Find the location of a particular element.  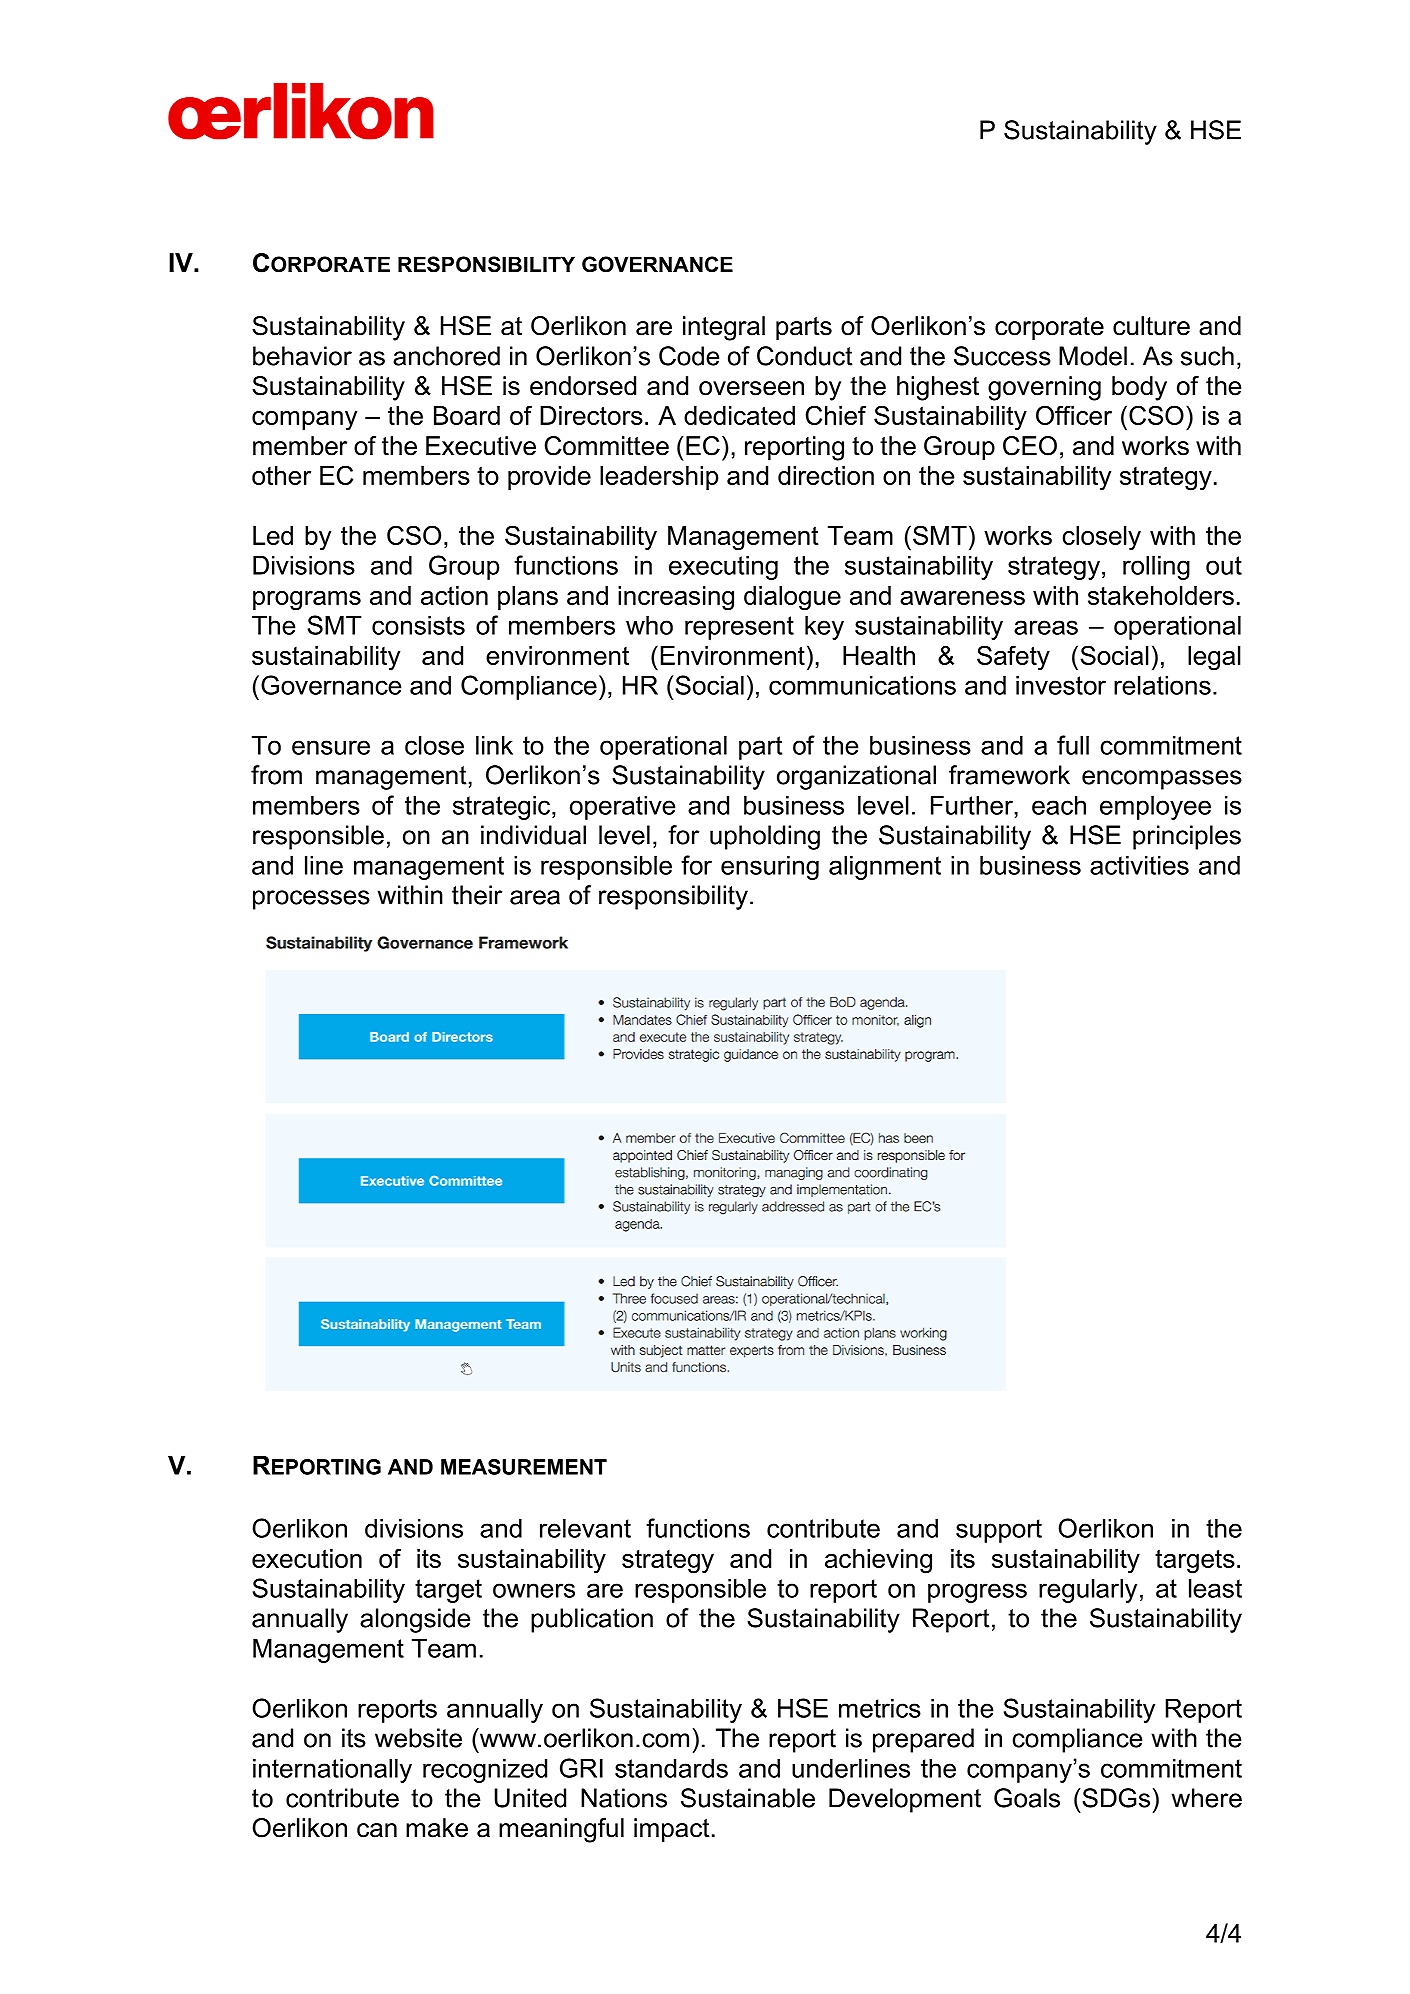

Model is located at coordinates (1093, 356).
